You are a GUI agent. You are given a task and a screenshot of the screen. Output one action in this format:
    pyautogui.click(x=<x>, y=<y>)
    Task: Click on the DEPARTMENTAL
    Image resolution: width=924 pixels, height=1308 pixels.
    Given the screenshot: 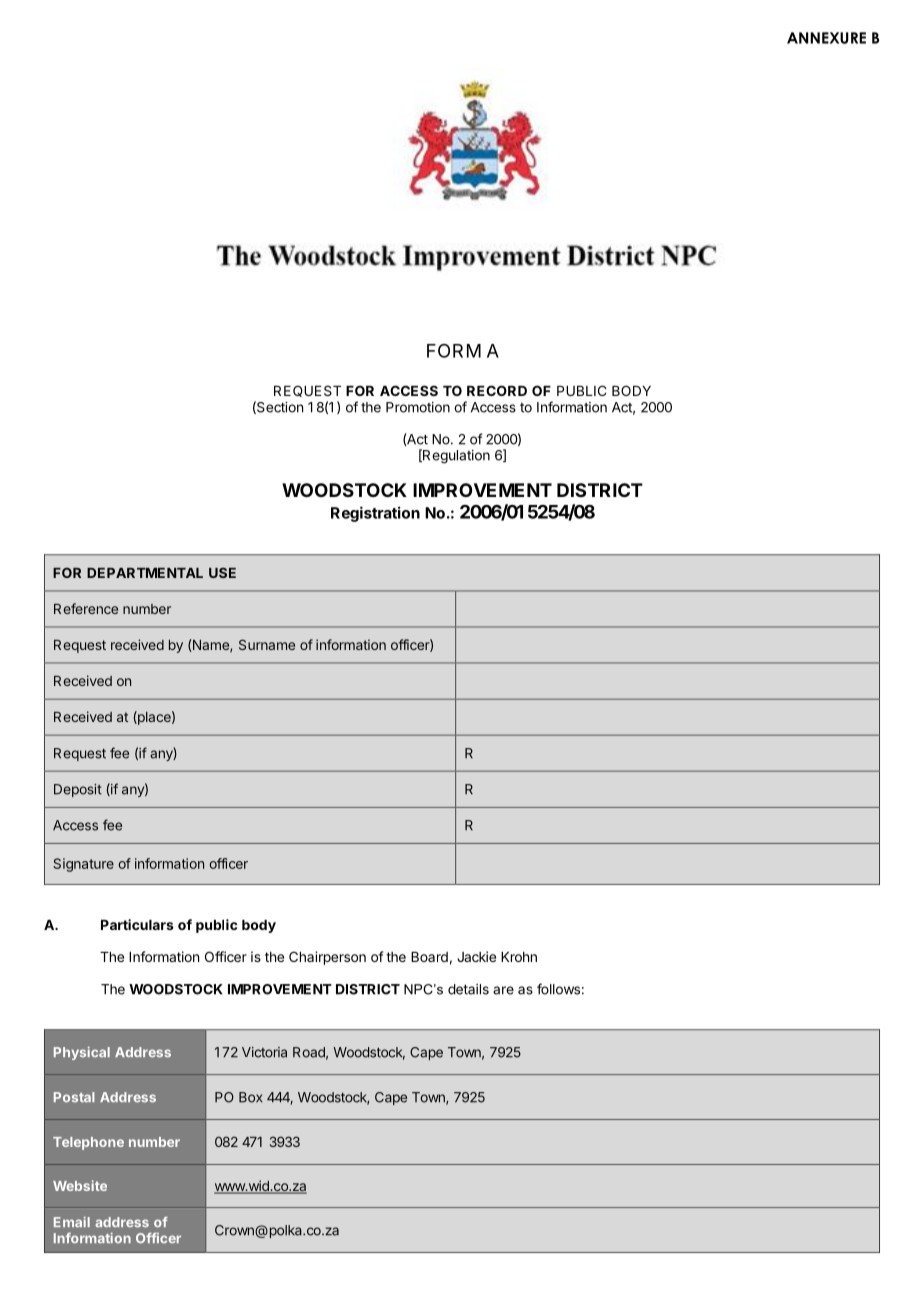 What is the action you would take?
    pyautogui.click(x=145, y=573)
